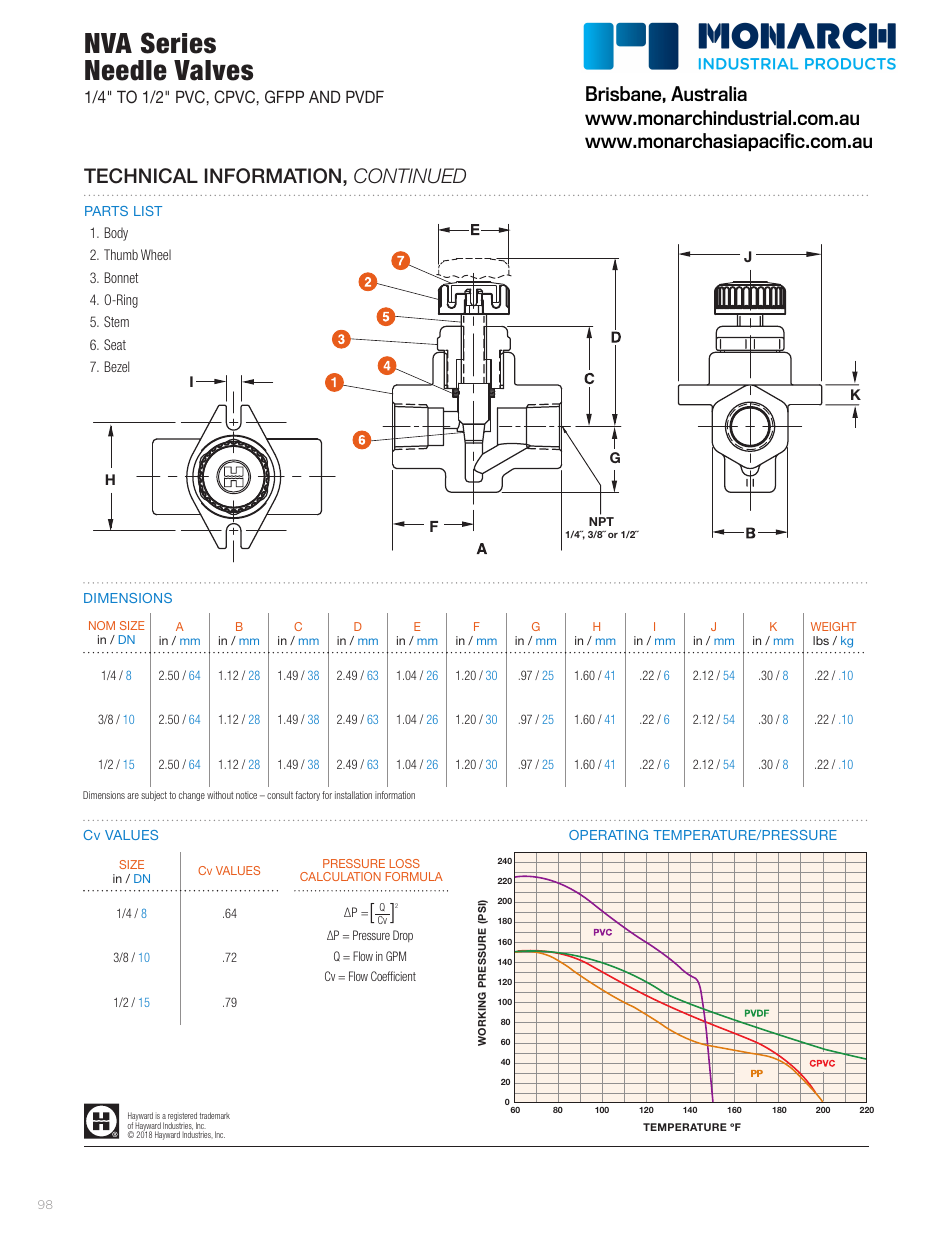 The height and width of the image is (1233, 952). I want to click on OPERATING, so click(608, 835).
